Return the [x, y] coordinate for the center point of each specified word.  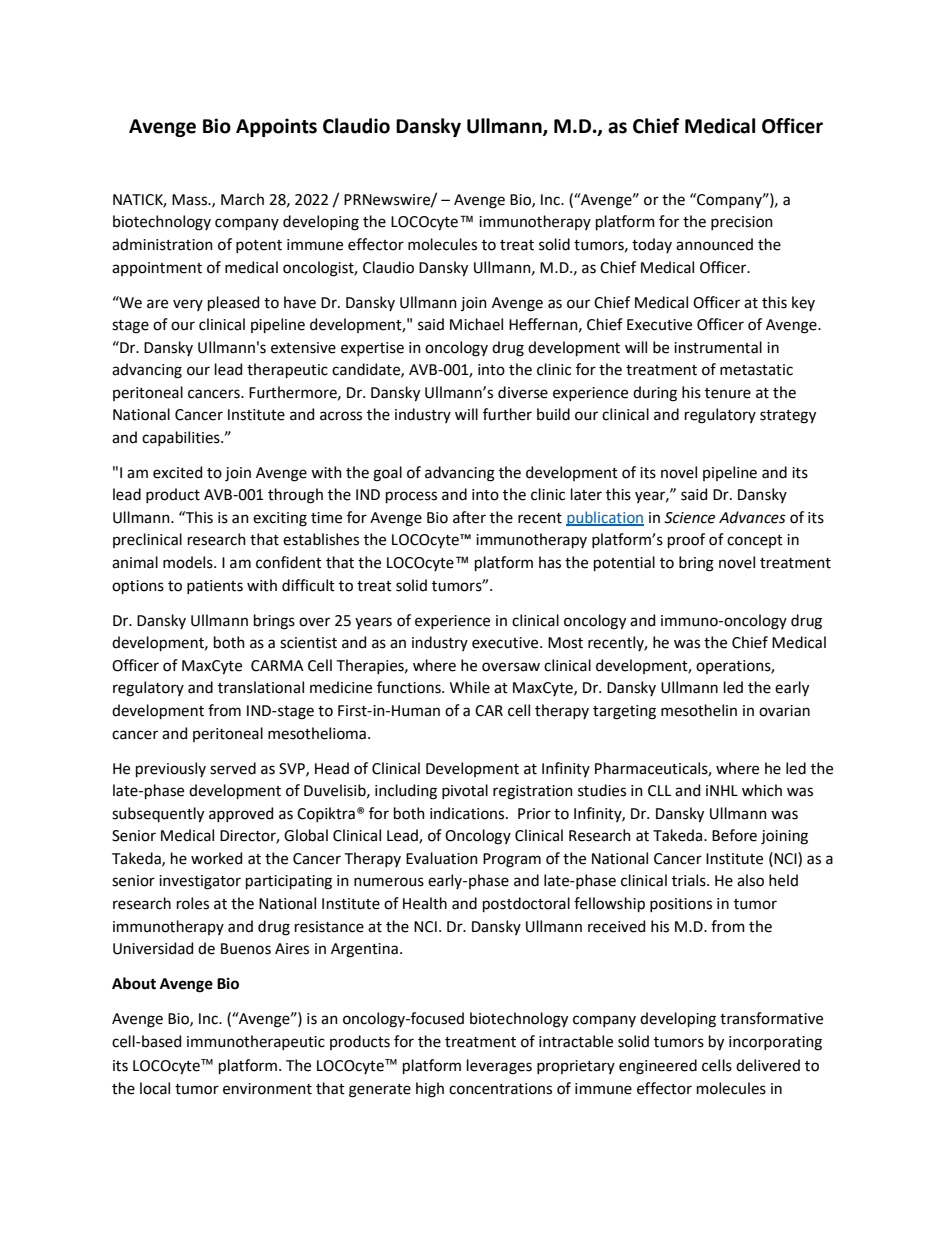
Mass [191, 200]
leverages [499, 1067]
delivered [768, 1065]
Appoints [276, 127]
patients [215, 587]
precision [742, 223]
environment [267, 1089]
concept [755, 541]
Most [565, 643]
